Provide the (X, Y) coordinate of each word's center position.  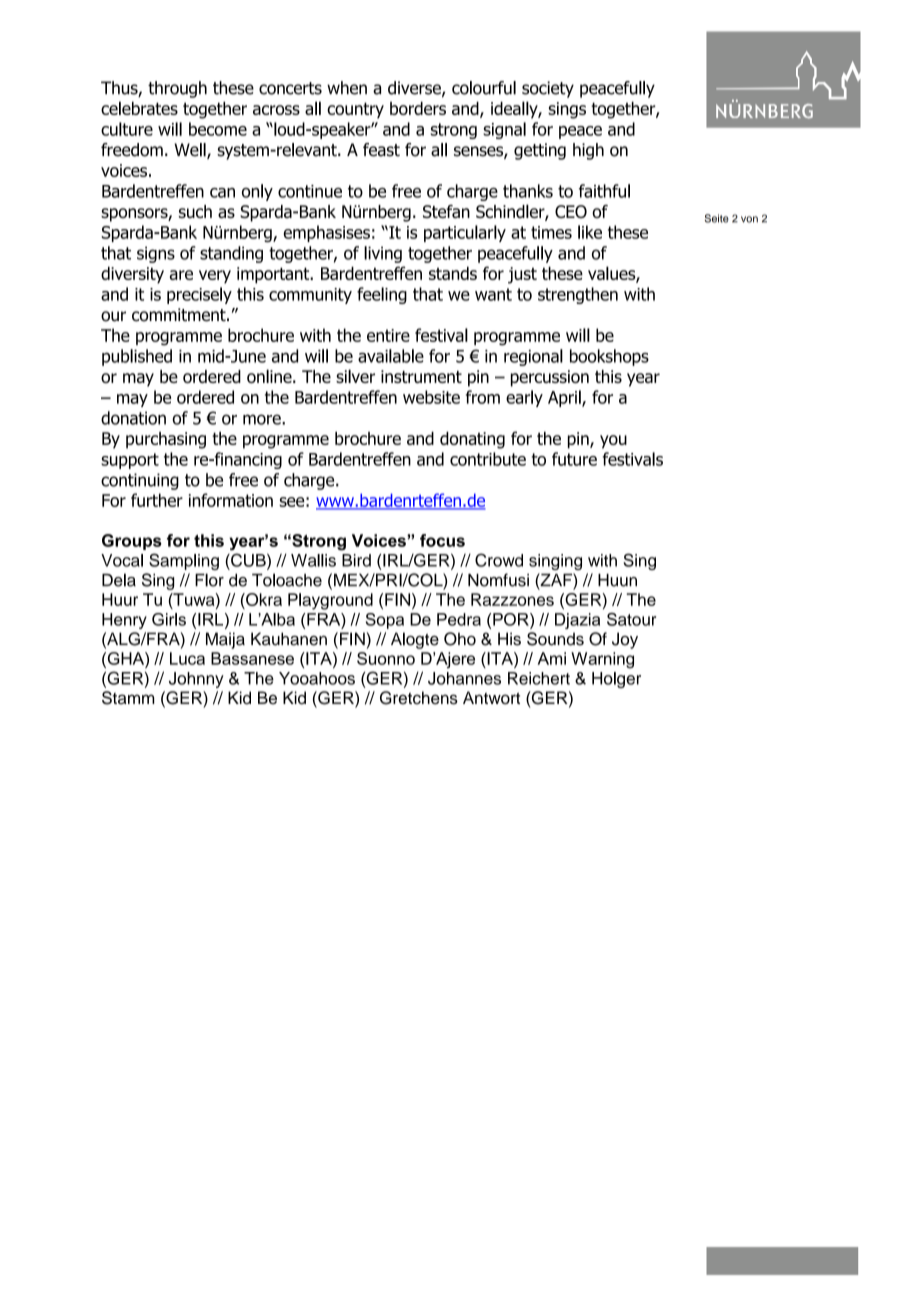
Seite (717, 218)
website (431, 397)
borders (418, 108)
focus (442, 540)
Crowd (499, 560)
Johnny (196, 680)
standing (231, 254)
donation (133, 418)
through (177, 89)
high (588, 151)
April (565, 398)
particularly (465, 233)
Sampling (184, 561)
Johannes (464, 678)
